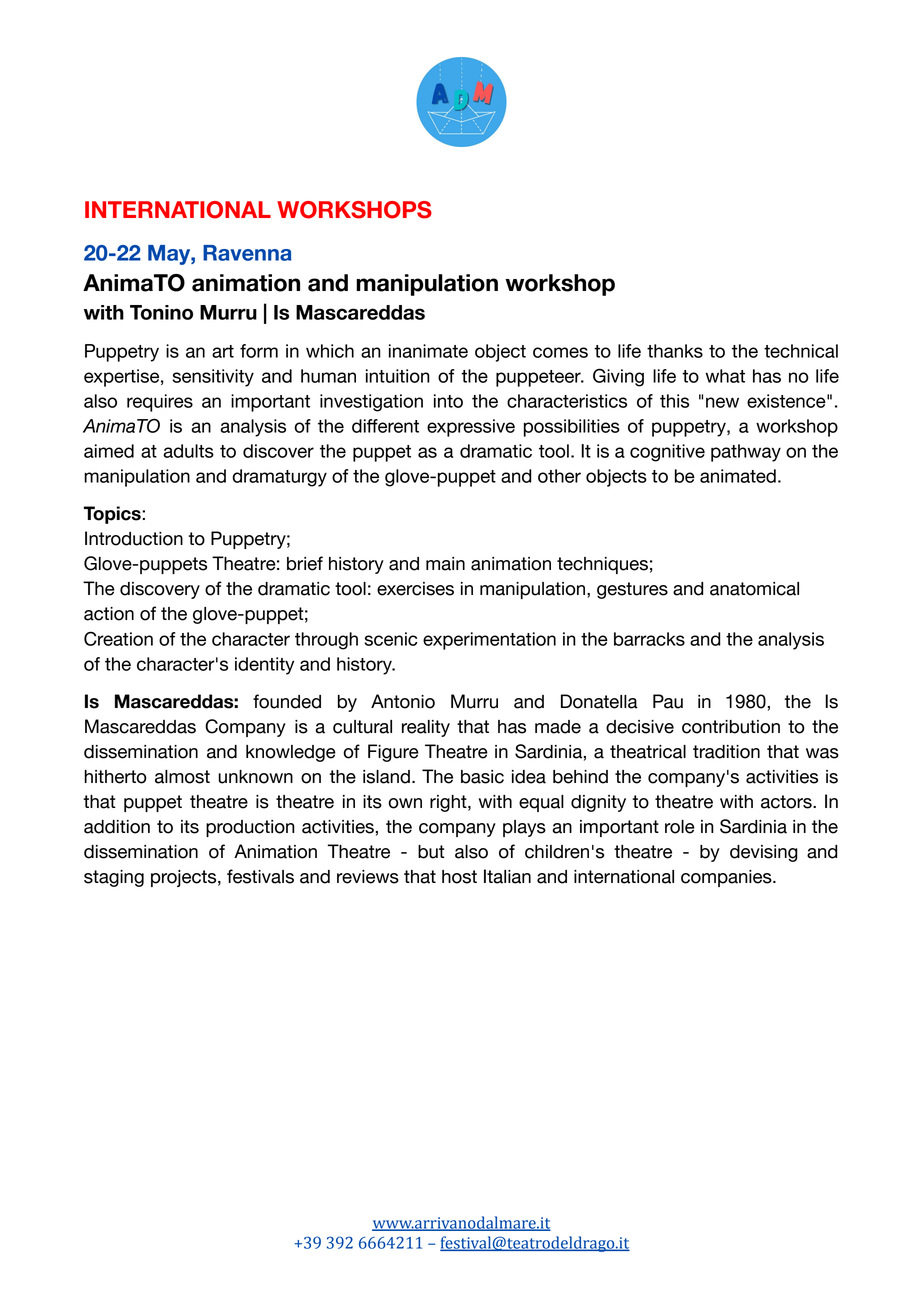 The width and height of the document is (924, 1307). What do you see at coordinates (189, 451) in the document?
I see `adults` at bounding box center [189, 451].
